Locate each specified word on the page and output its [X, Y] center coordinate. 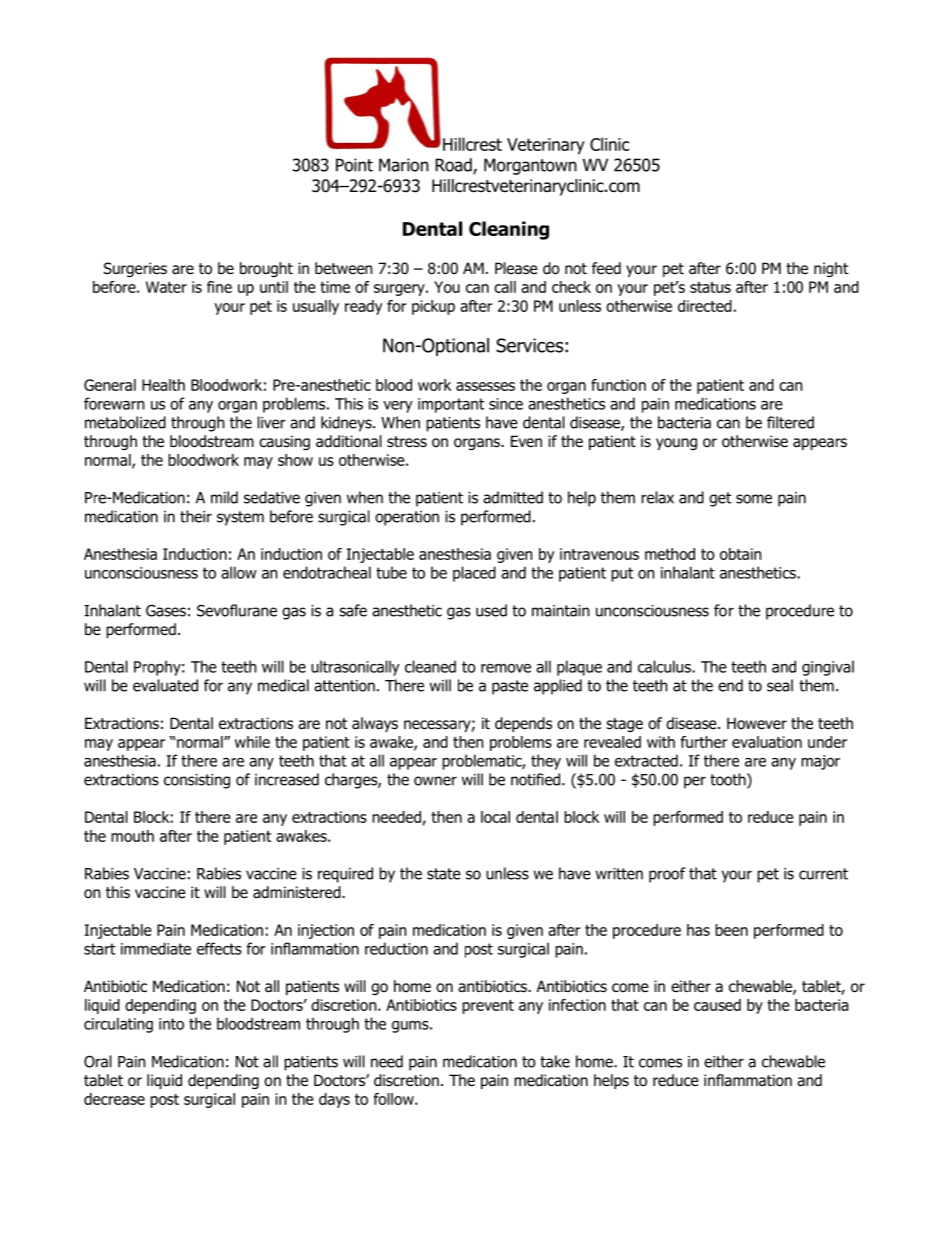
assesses [485, 386]
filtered [790, 422]
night [831, 269]
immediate [156, 948]
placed [474, 574]
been [731, 930]
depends [523, 724]
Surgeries [135, 269]
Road [454, 166]
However [757, 723]
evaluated [165, 685]
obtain [740, 554]
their [196, 516]
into [171, 1024]
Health [163, 385]
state [444, 874]
